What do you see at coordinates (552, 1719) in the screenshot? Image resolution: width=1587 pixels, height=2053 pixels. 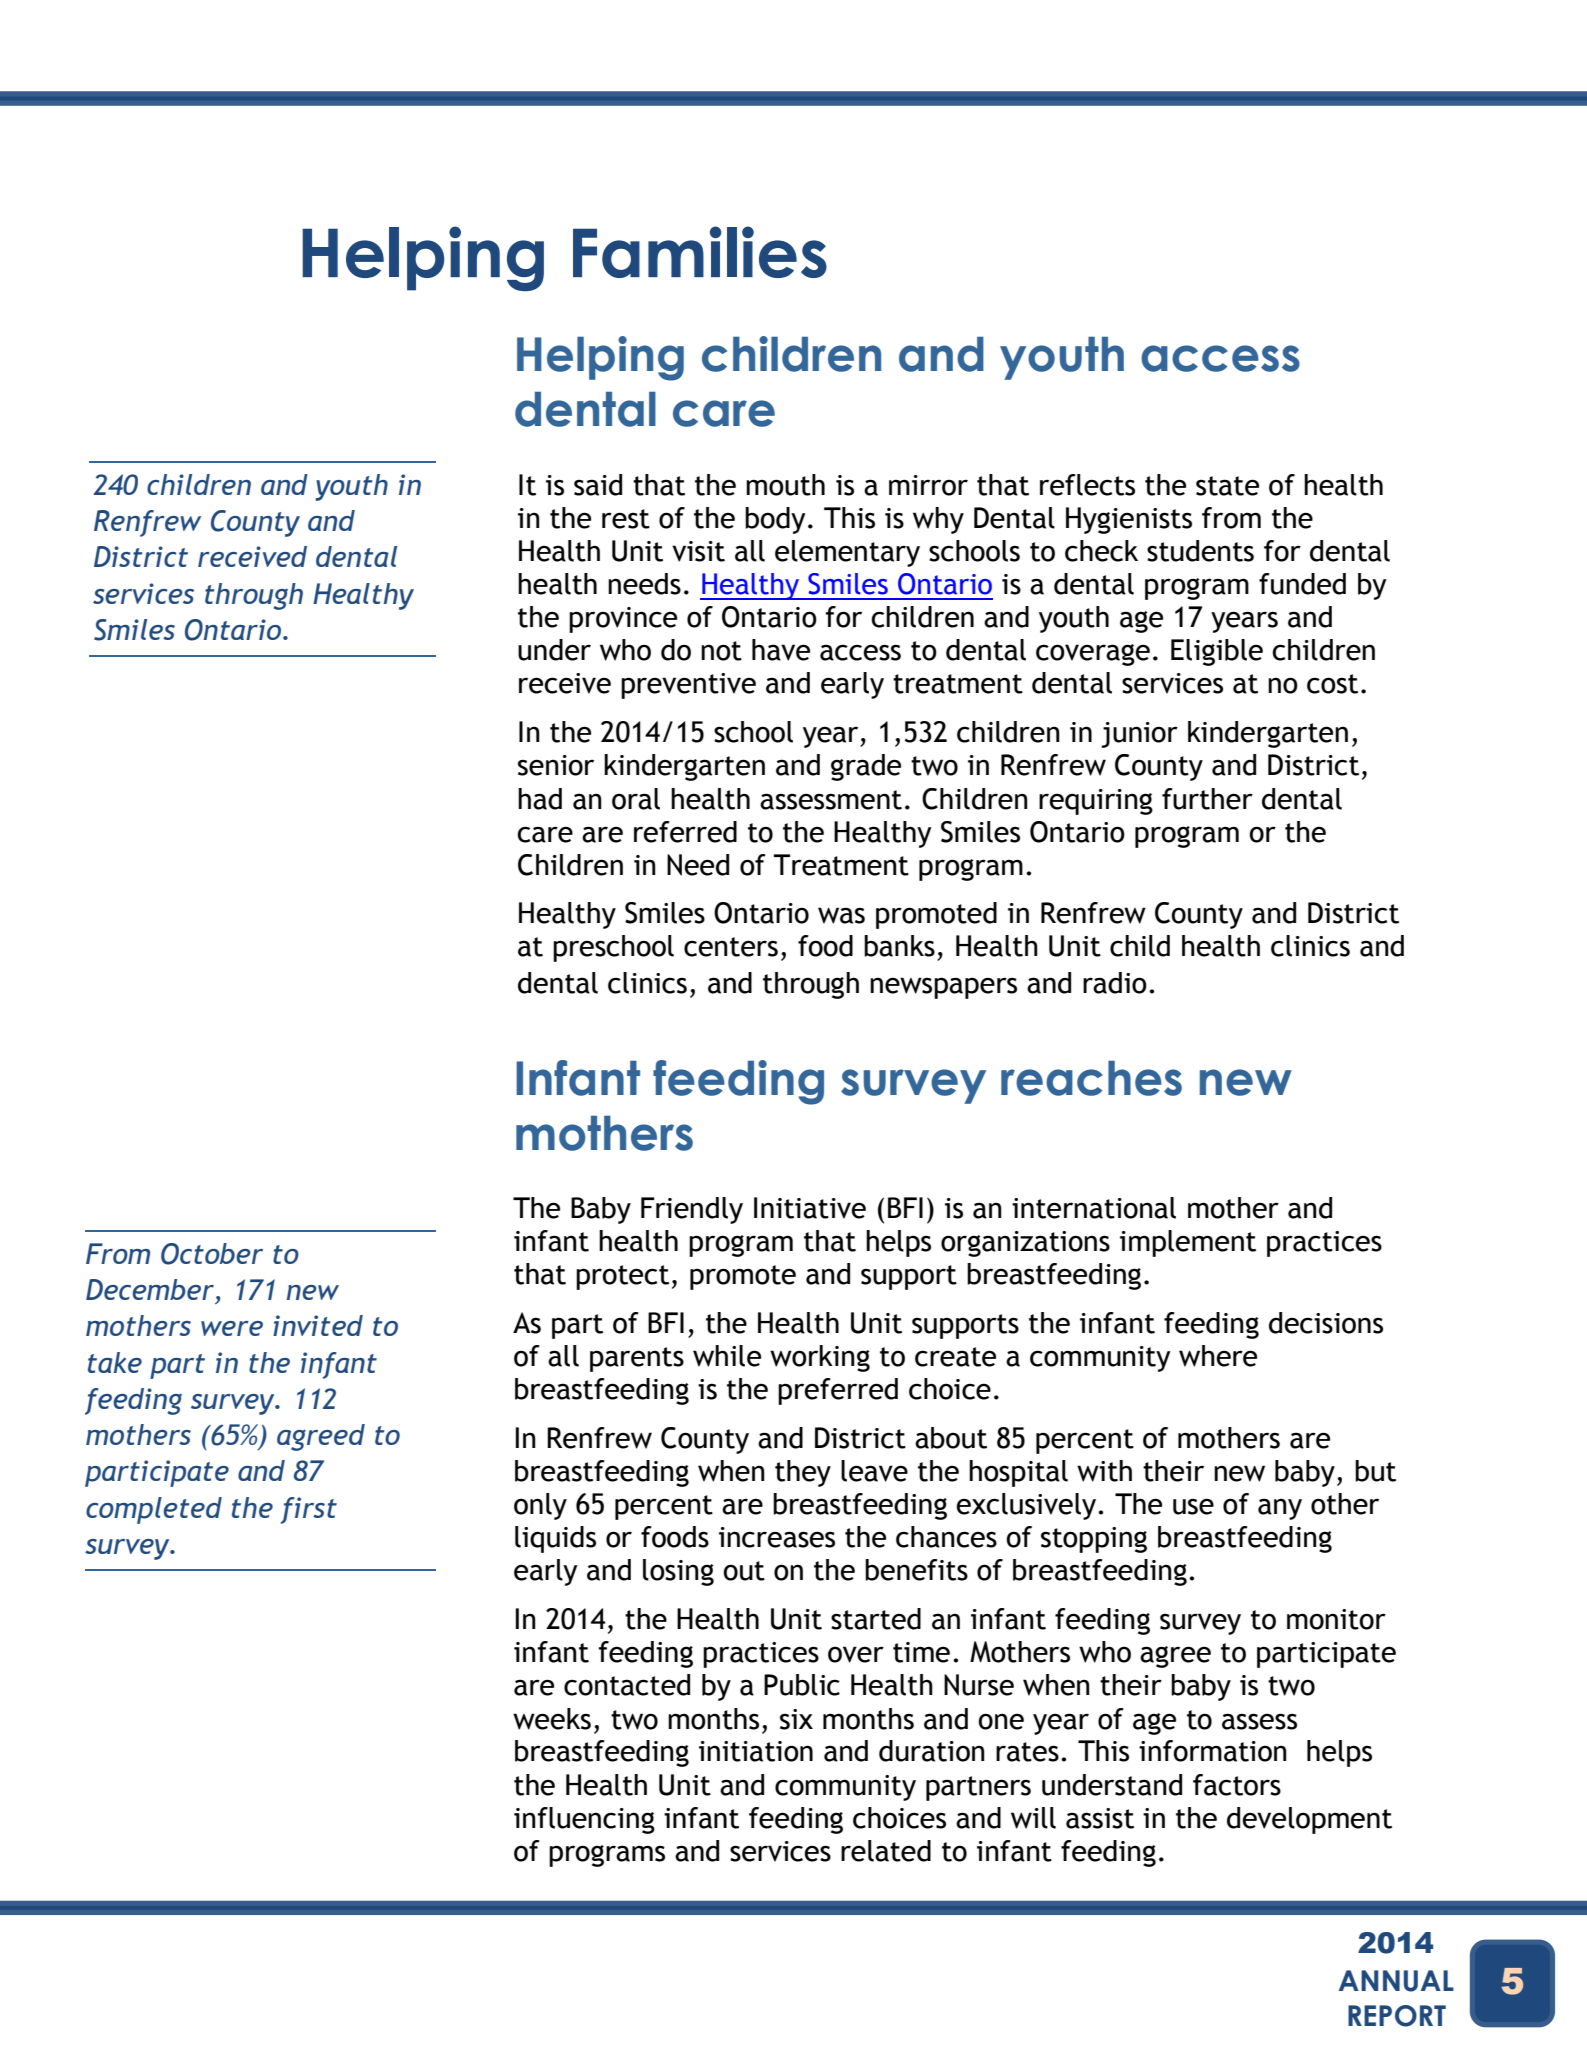 I see `weeks` at bounding box center [552, 1719].
